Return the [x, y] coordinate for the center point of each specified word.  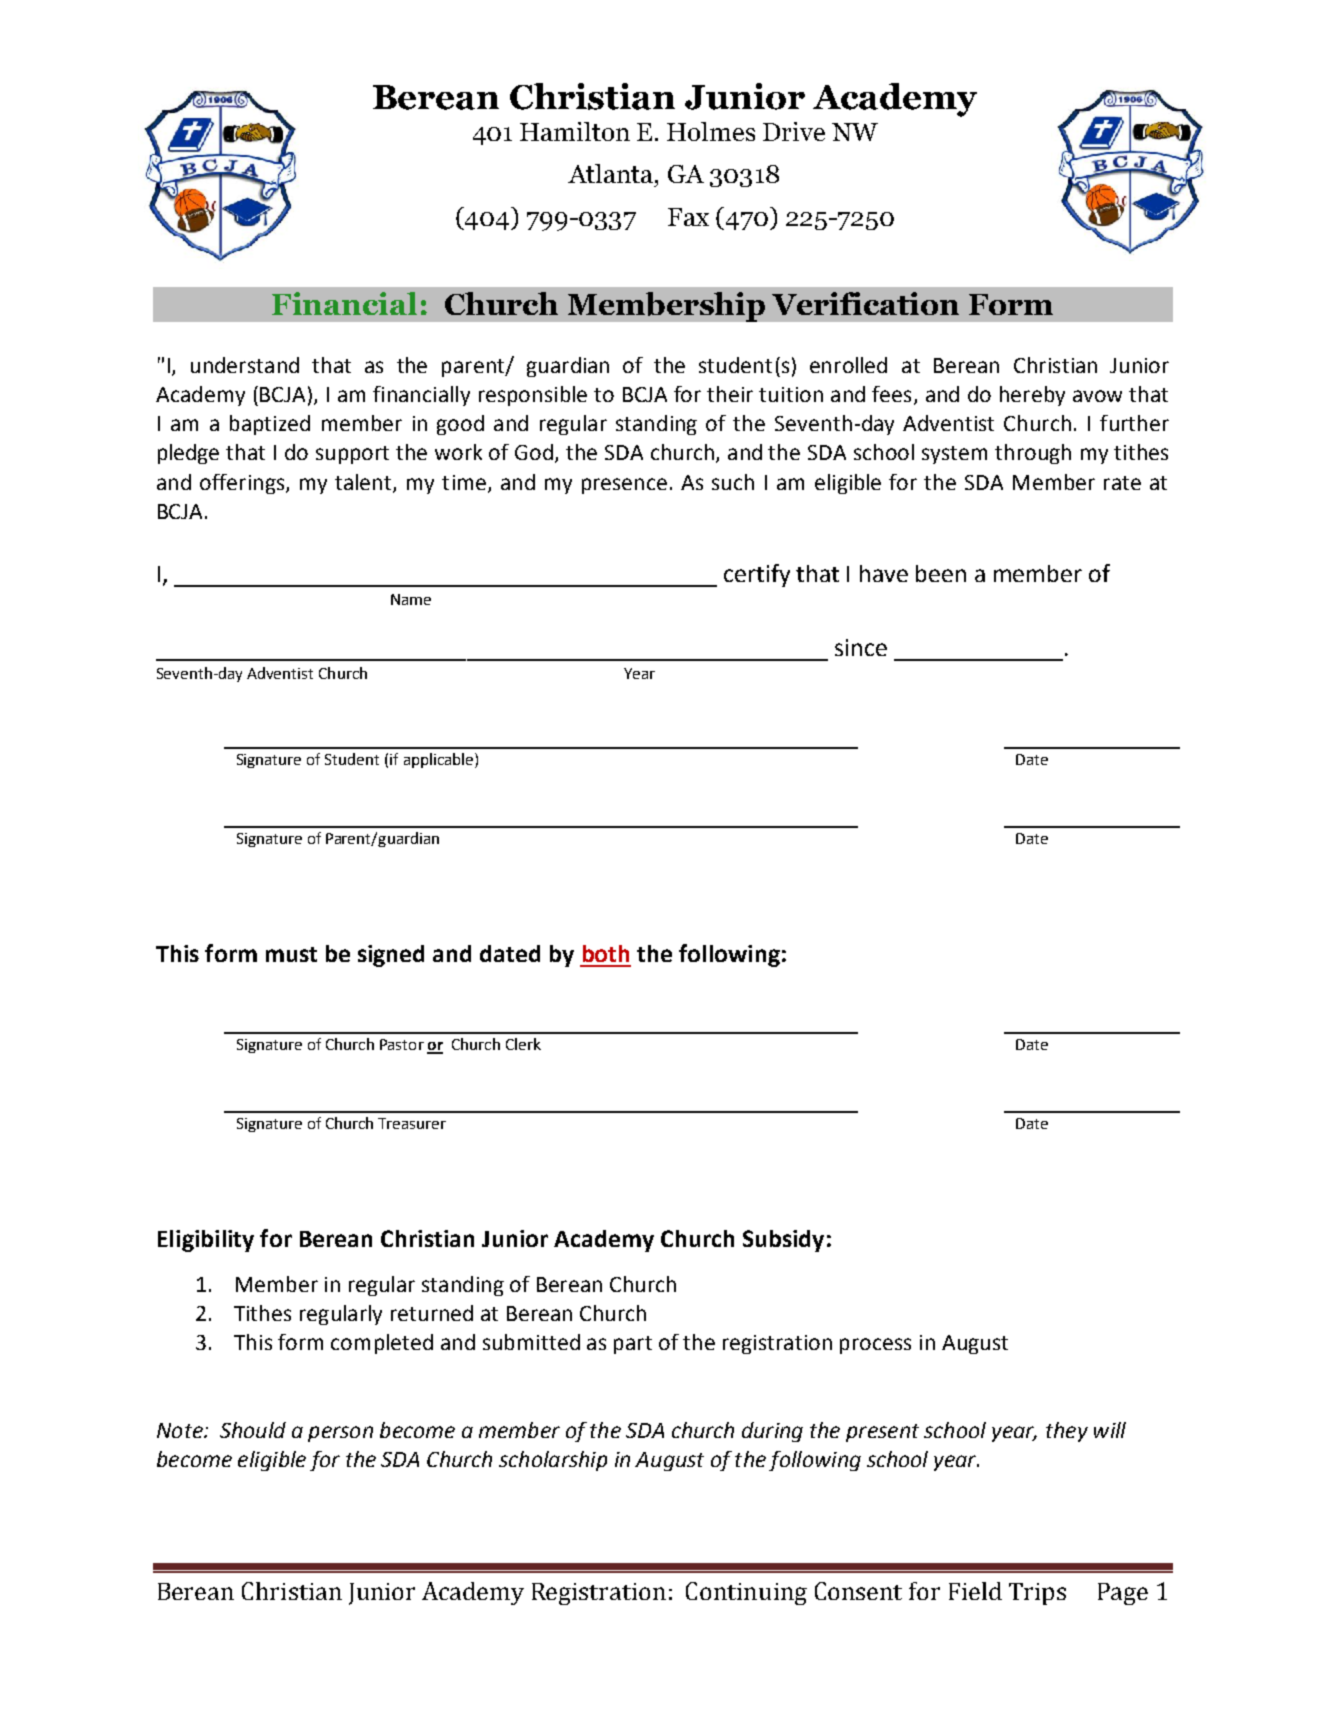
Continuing [746, 1593]
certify [757, 575]
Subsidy [783, 1241]
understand [245, 365]
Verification [865, 303]
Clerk [523, 1044]
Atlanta [612, 173]
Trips [1037, 1594]
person [340, 1434]
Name [411, 599]
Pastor [402, 1044]
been [941, 573]
